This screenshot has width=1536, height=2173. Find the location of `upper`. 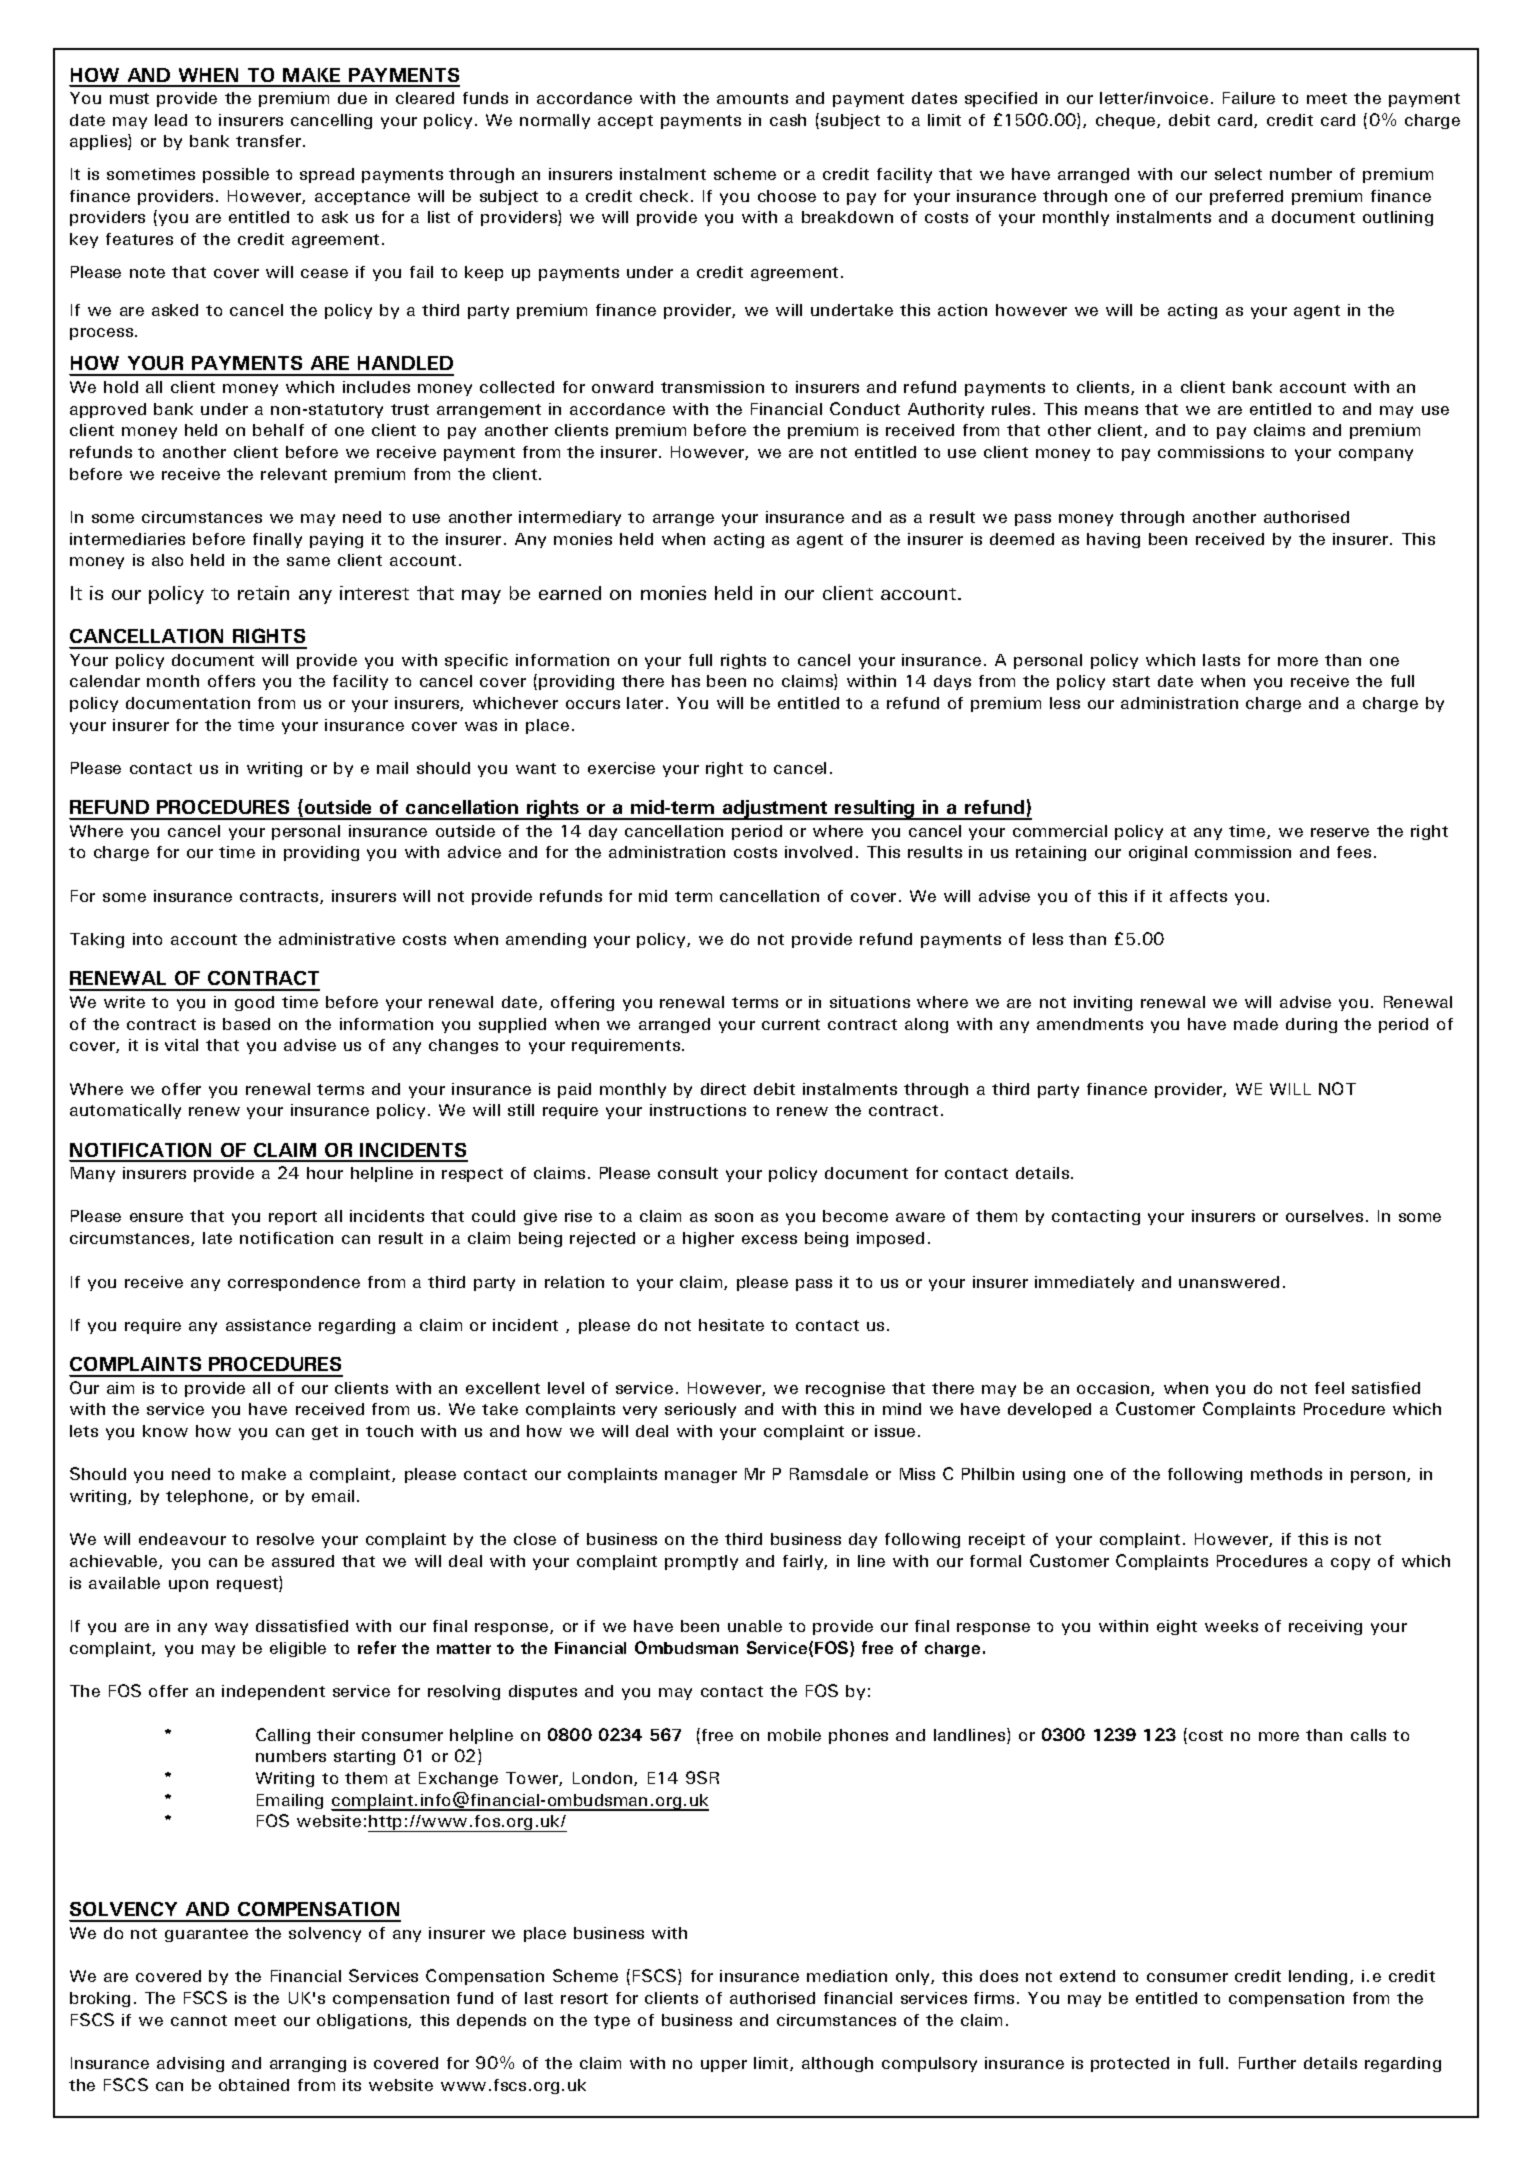

upper is located at coordinates (724, 2066).
